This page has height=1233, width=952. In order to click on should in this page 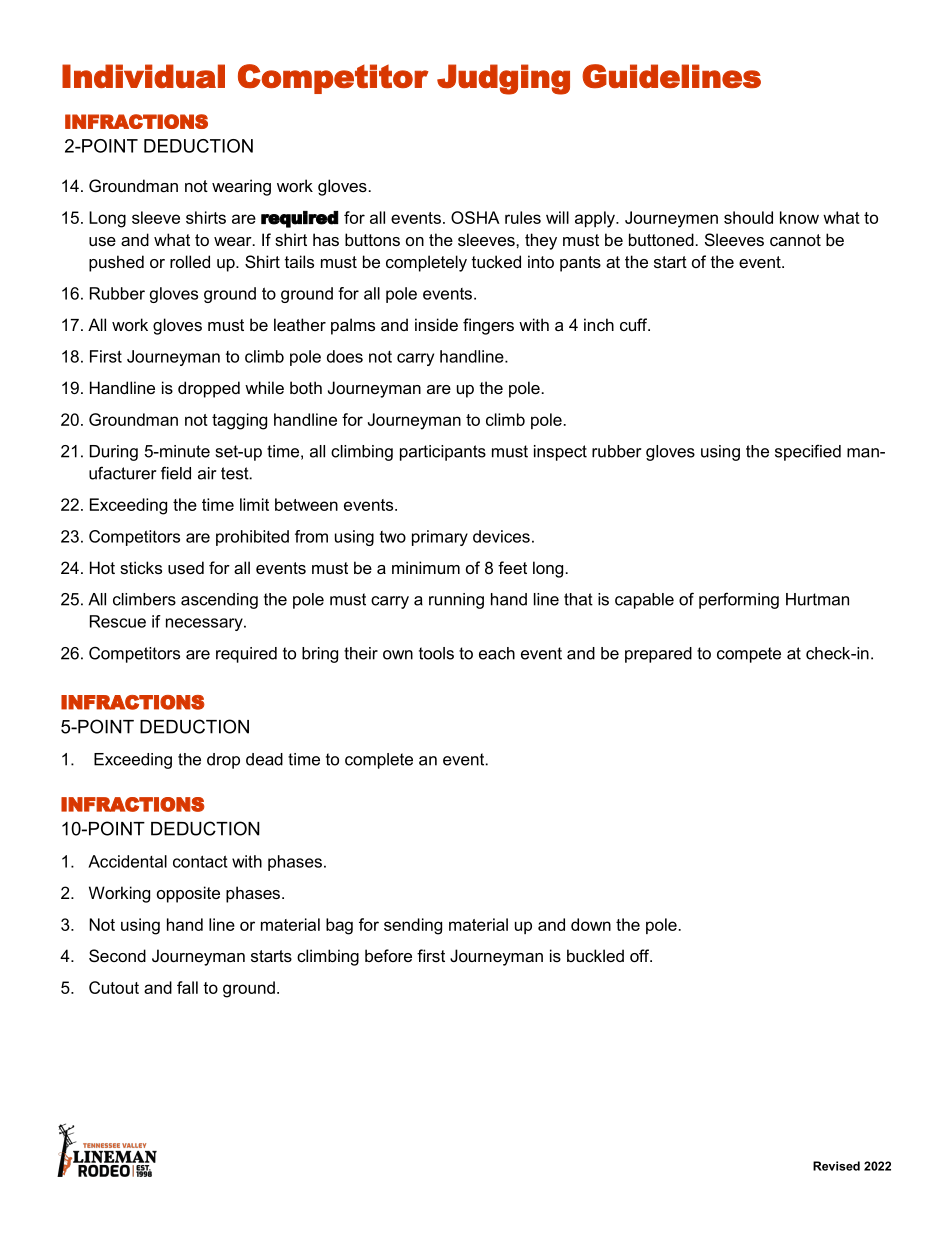, I will do `click(748, 217)`.
